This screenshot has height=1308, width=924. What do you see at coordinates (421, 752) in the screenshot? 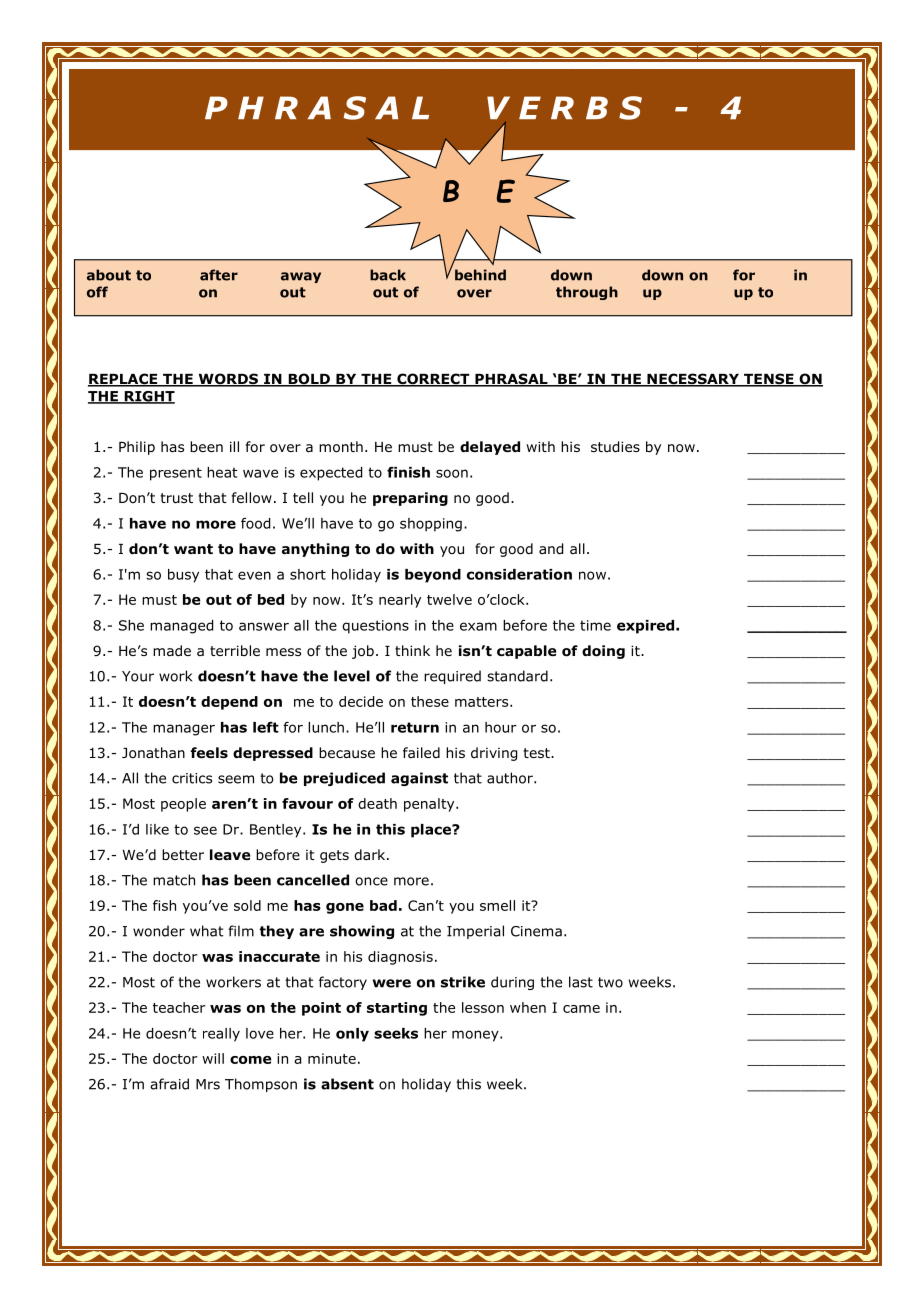
I see `failed` at bounding box center [421, 752].
